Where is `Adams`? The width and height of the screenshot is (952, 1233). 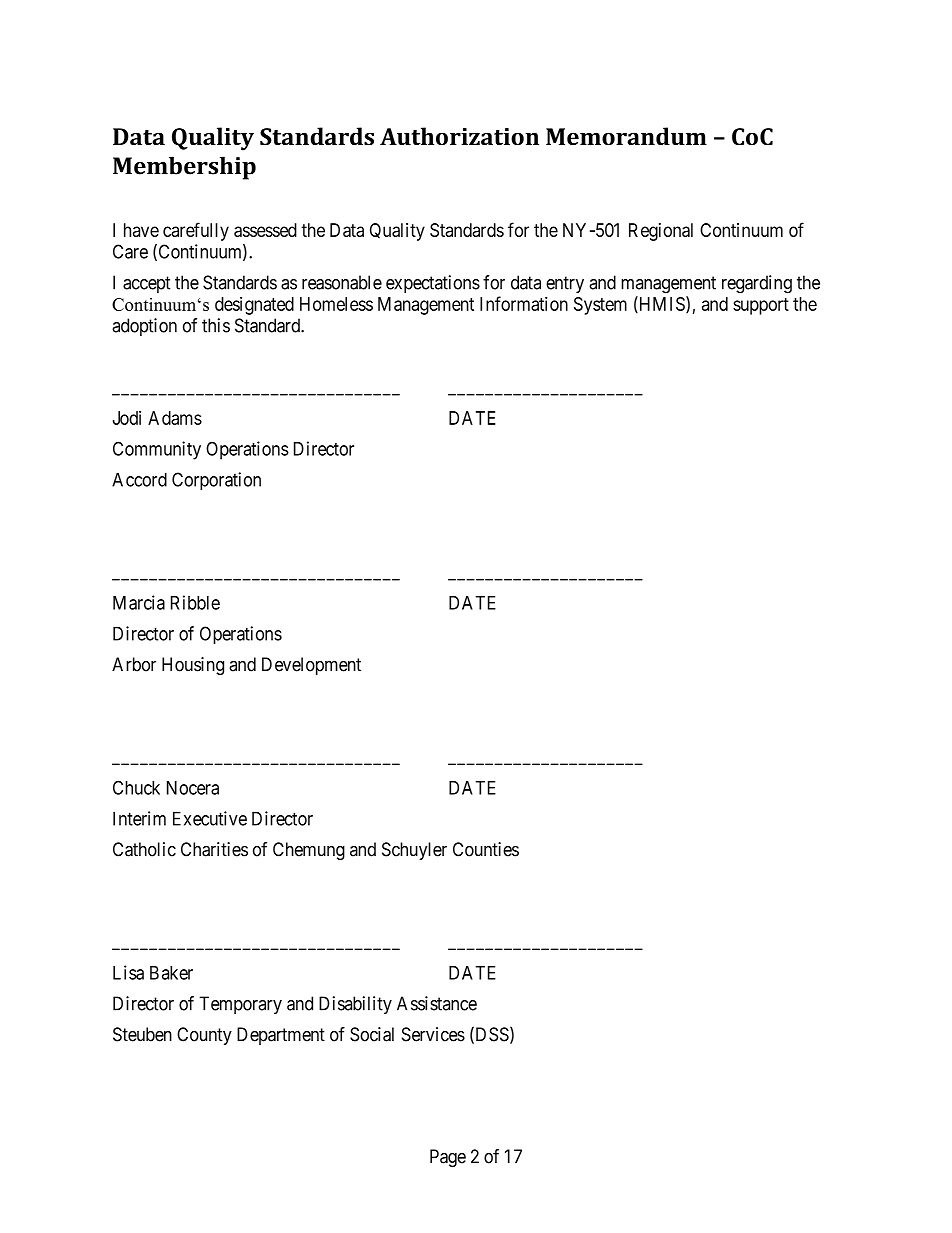 Adams is located at coordinates (175, 418).
